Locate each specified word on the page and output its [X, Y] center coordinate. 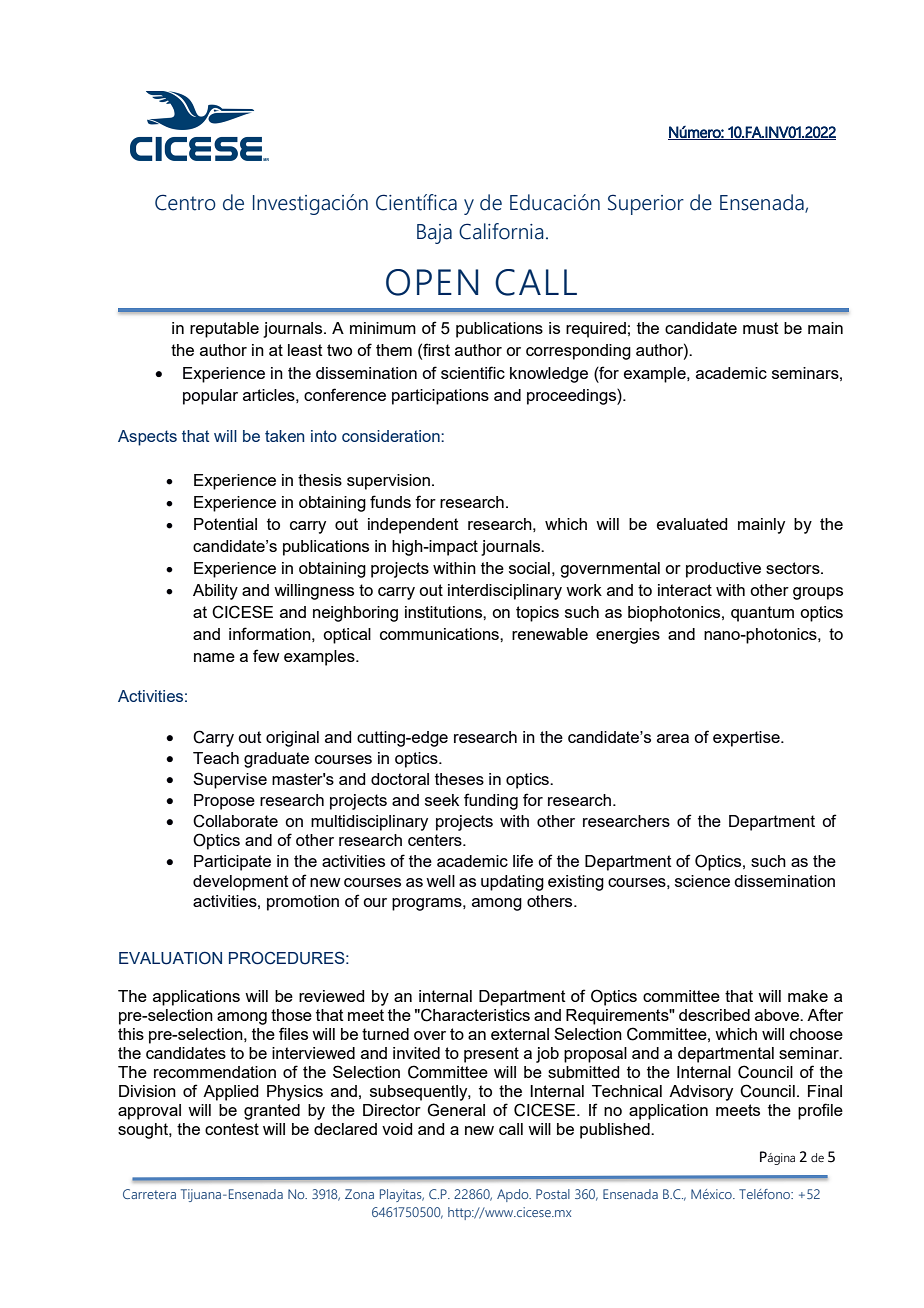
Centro [185, 202]
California [501, 231]
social [529, 568]
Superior [646, 204]
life [523, 860]
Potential [225, 524]
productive [723, 570]
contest [232, 1129]
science [702, 881]
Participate [232, 863]
